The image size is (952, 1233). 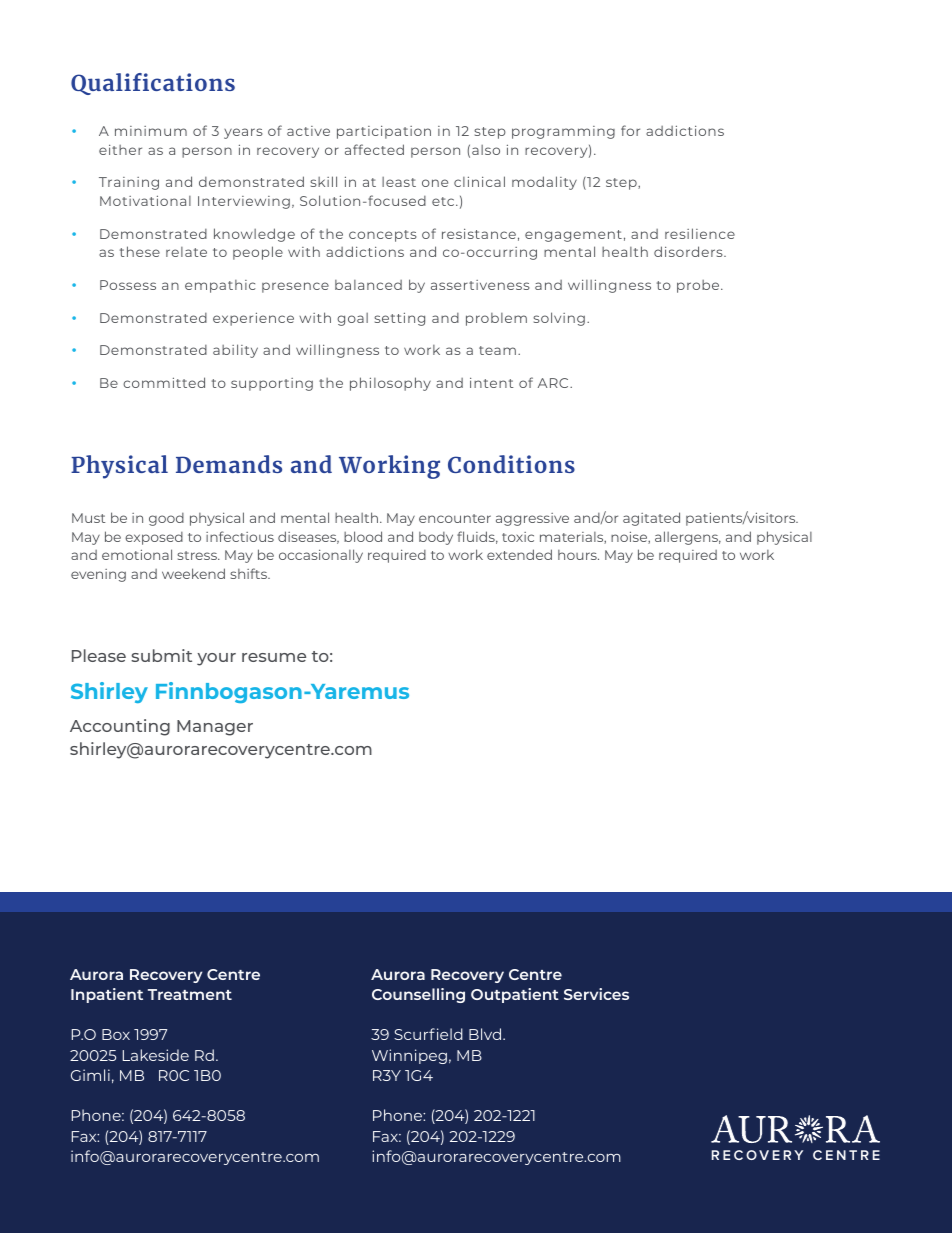 I want to click on solving, so click(x=559, y=319).
